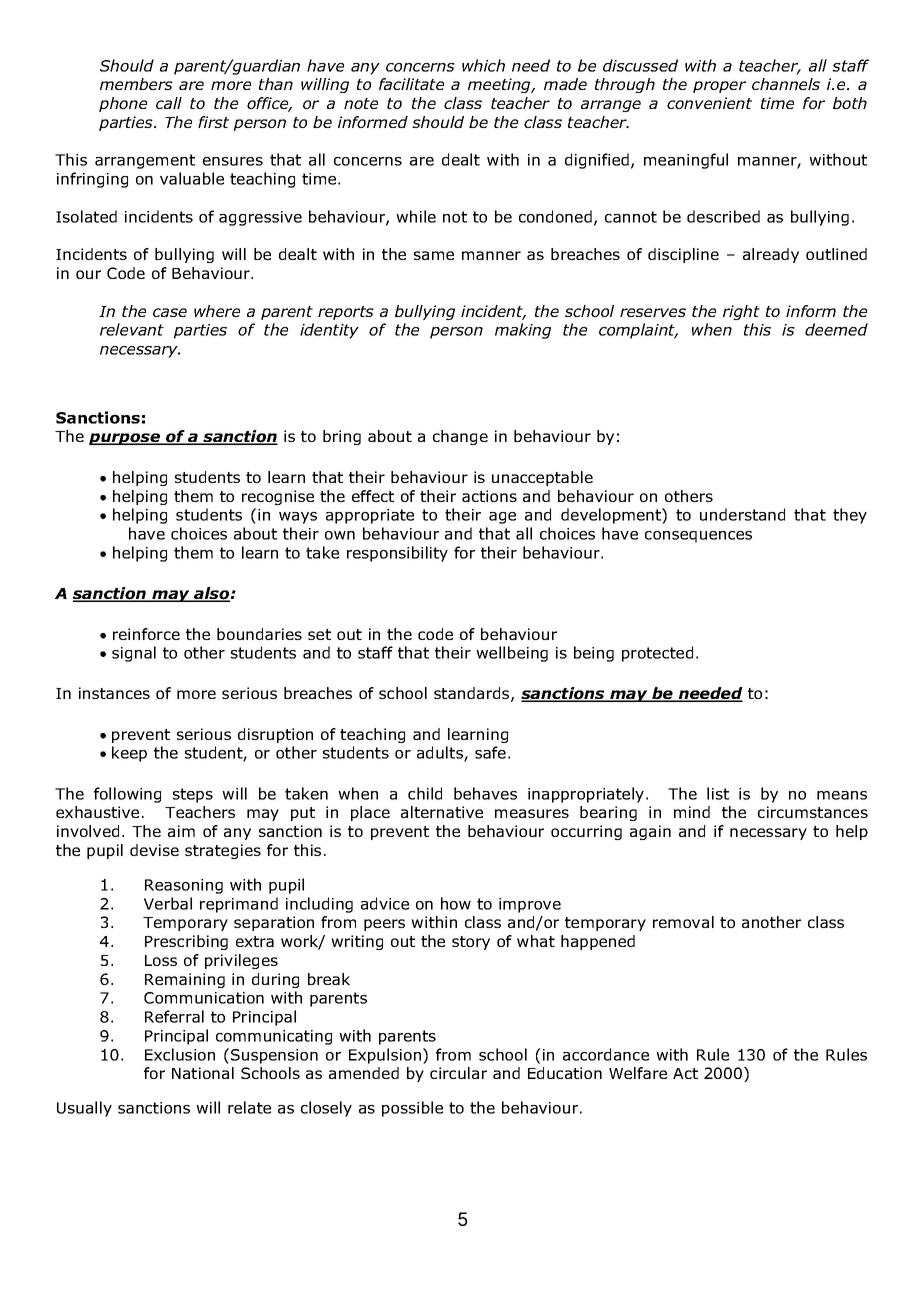 Image resolution: width=924 pixels, height=1308 pixels. What do you see at coordinates (742, 514) in the page?
I see `understand` at bounding box center [742, 514].
